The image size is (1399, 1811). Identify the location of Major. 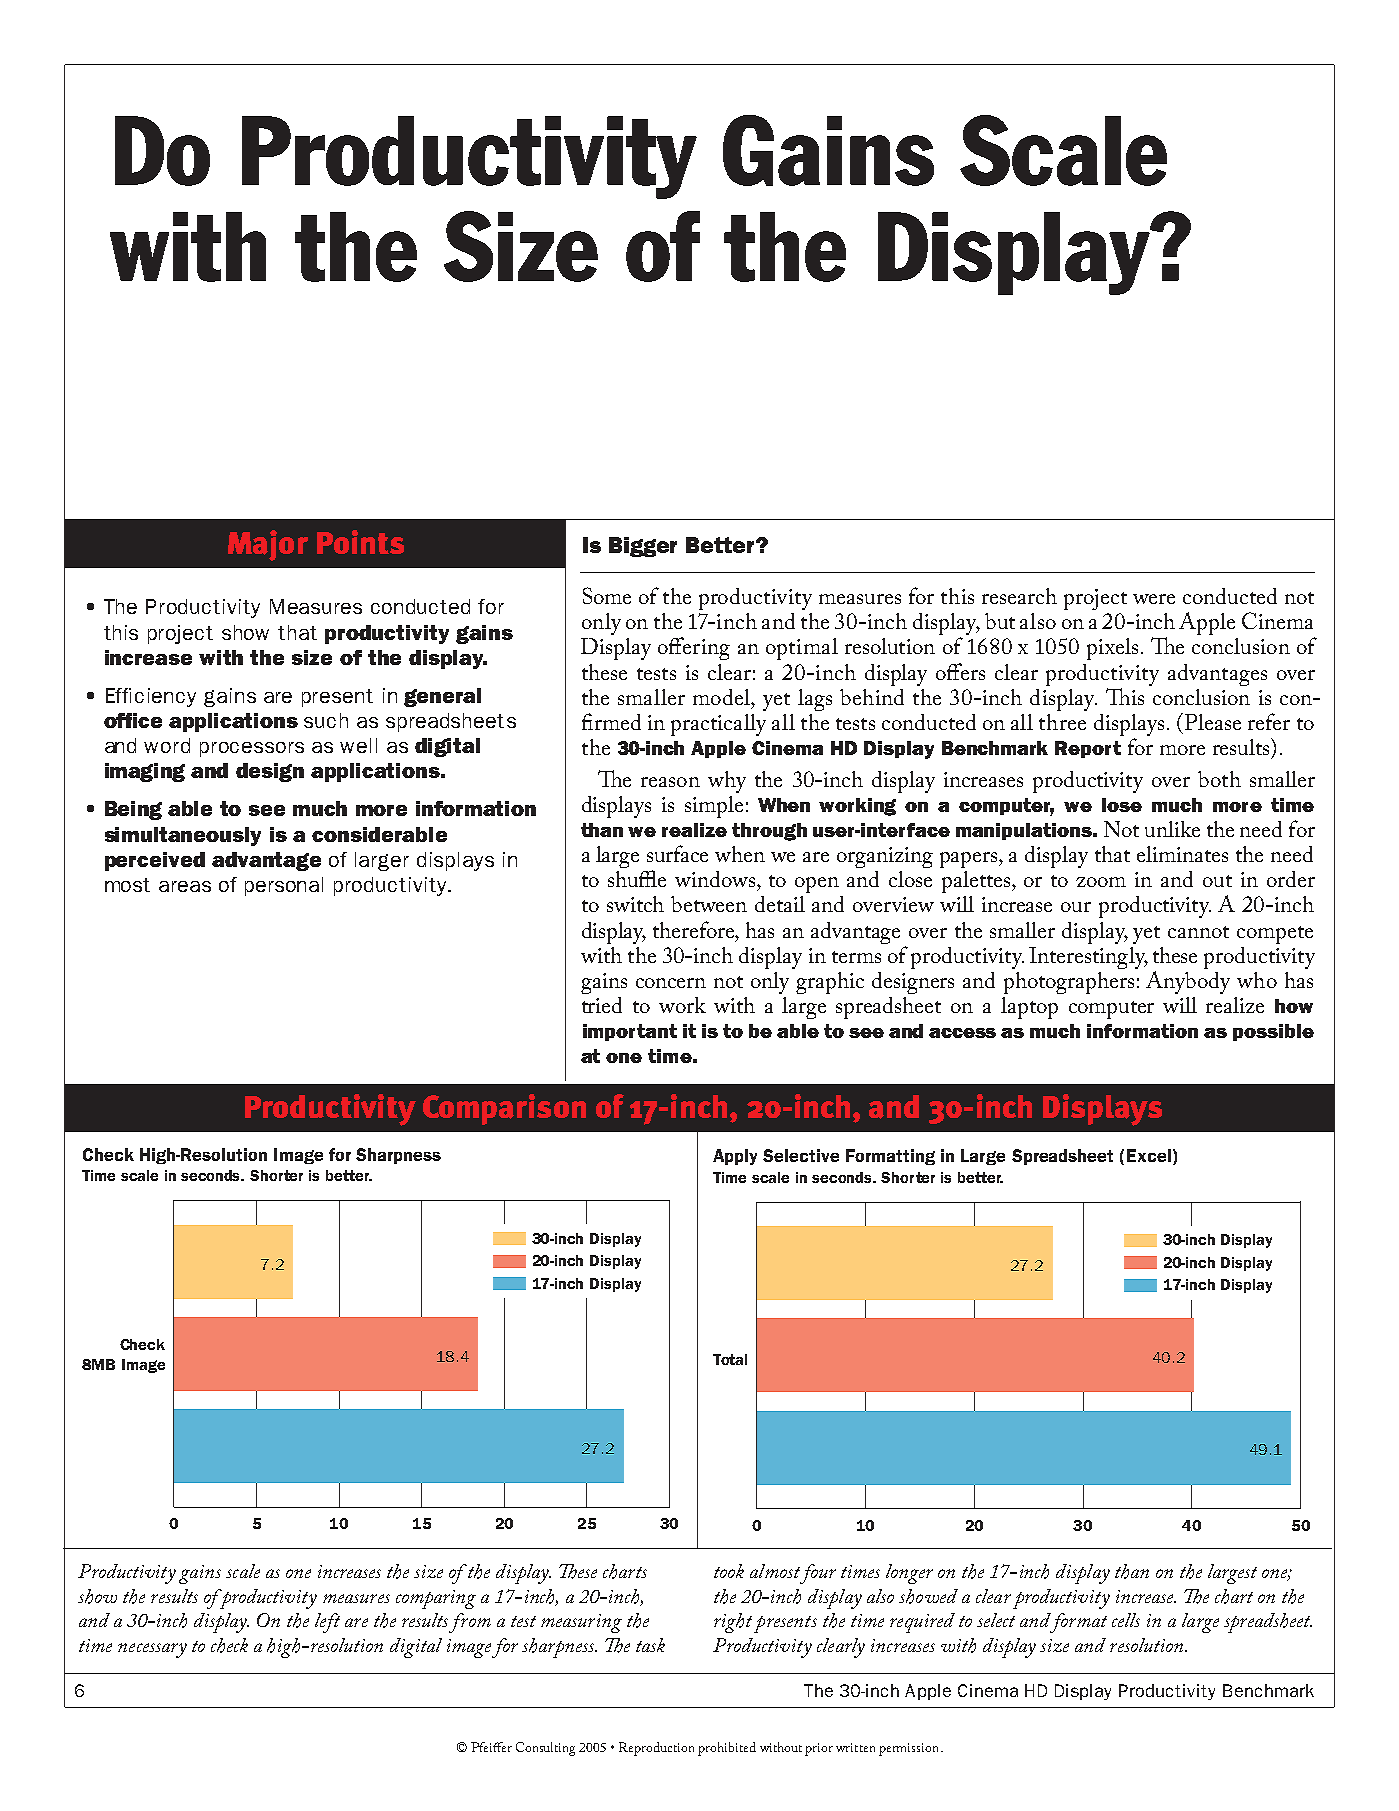
(268, 545).
